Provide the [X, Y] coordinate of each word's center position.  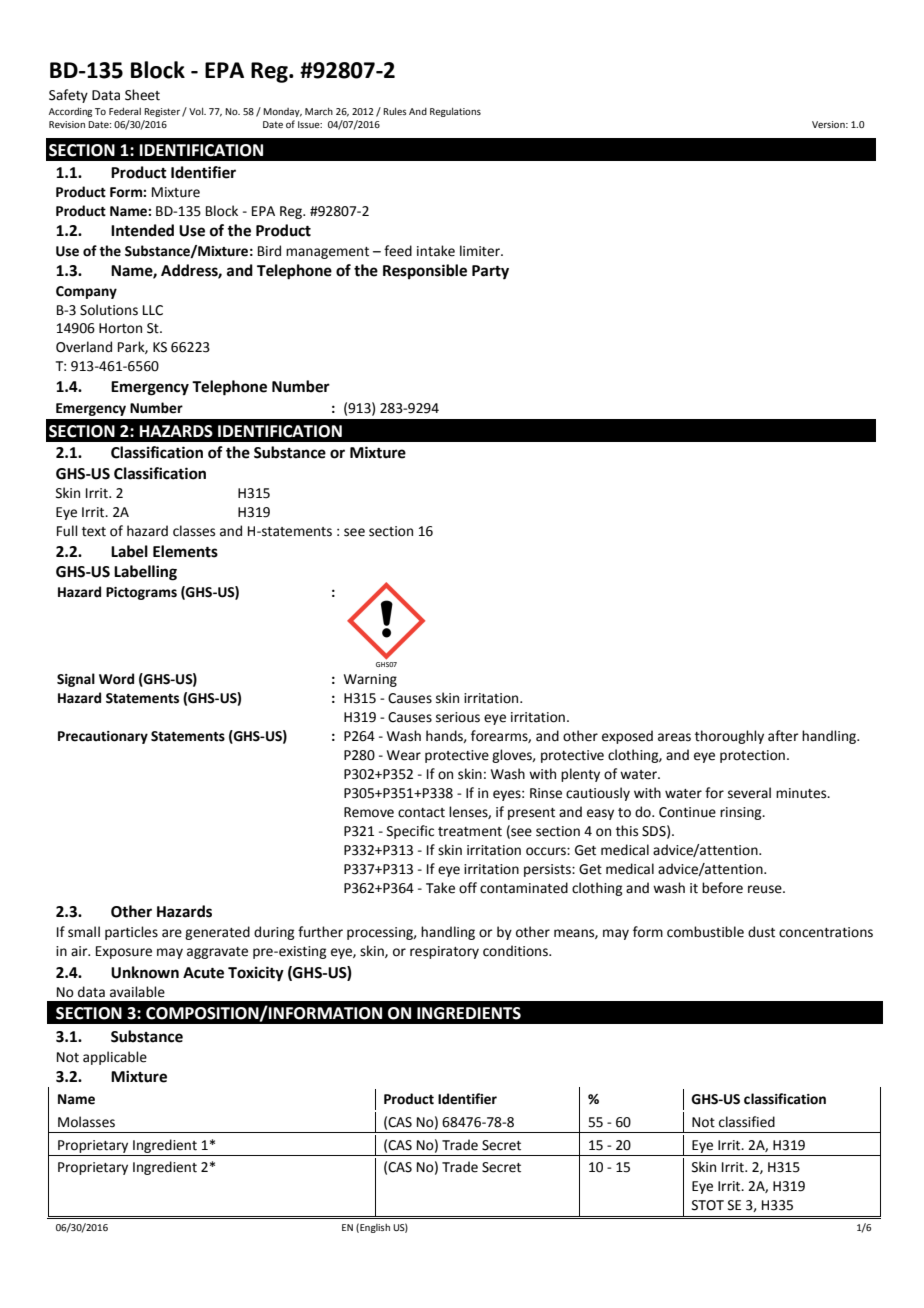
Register [162, 112]
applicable [115, 1058]
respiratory [444, 952]
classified [747, 1122]
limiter [481, 251]
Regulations [455, 112]
